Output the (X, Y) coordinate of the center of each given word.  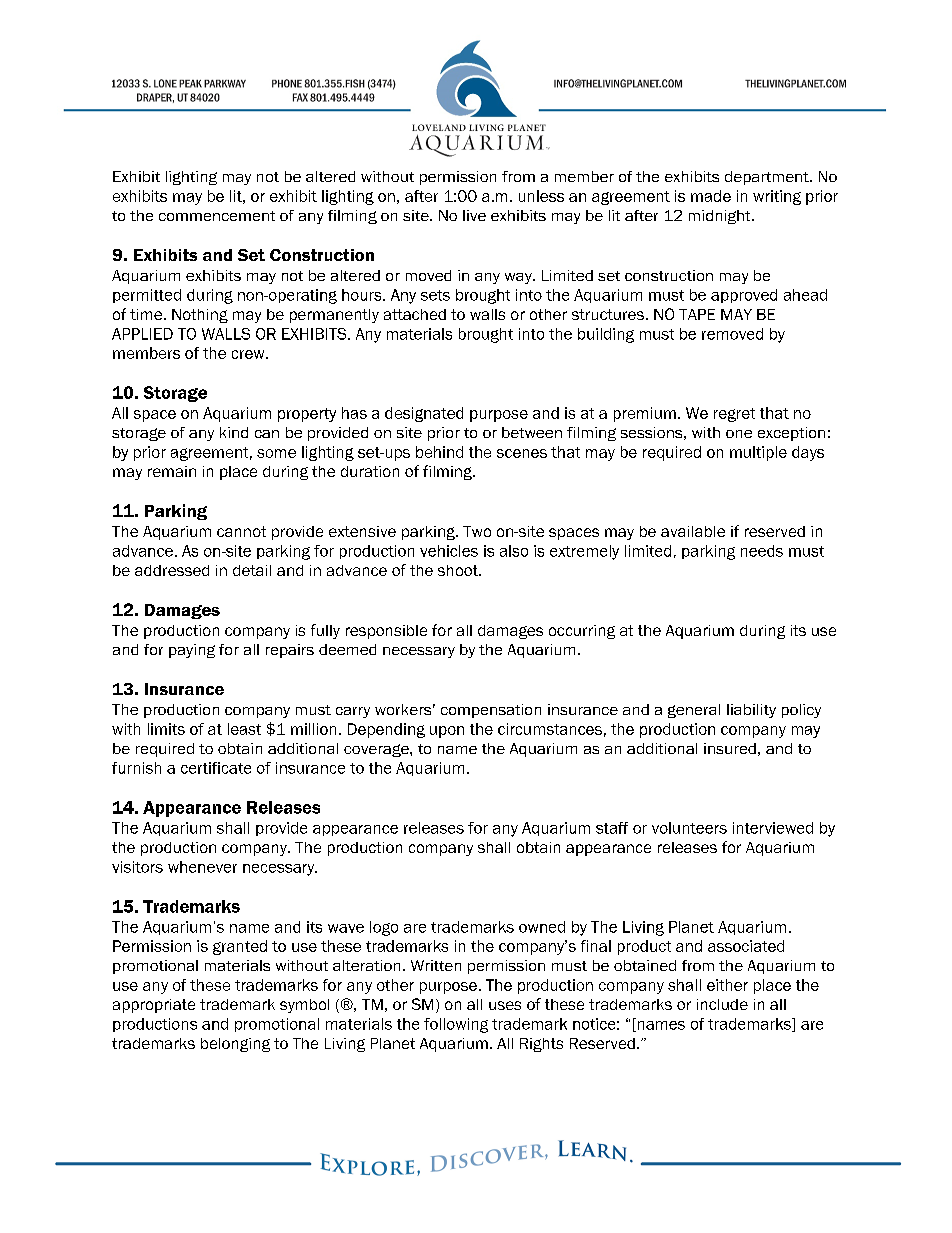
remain (172, 471)
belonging (235, 1045)
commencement (217, 216)
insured (730, 748)
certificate (216, 768)
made (711, 196)
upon (447, 732)
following (456, 1025)
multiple (758, 453)
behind (439, 452)
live (474, 215)
